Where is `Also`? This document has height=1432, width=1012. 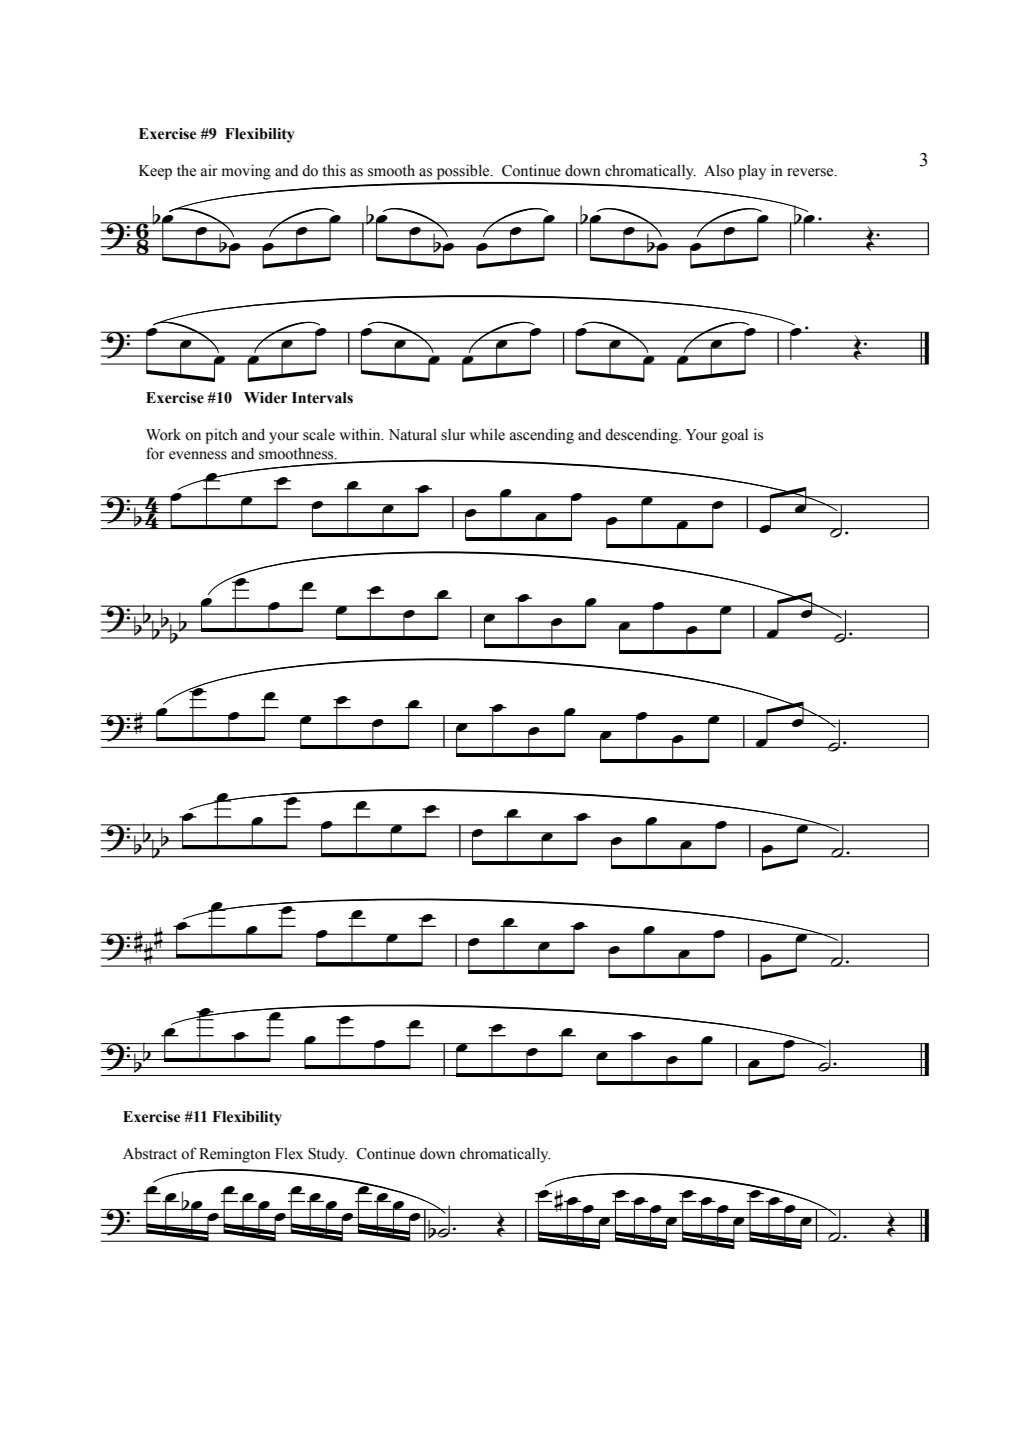 Also is located at coordinates (719, 170).
